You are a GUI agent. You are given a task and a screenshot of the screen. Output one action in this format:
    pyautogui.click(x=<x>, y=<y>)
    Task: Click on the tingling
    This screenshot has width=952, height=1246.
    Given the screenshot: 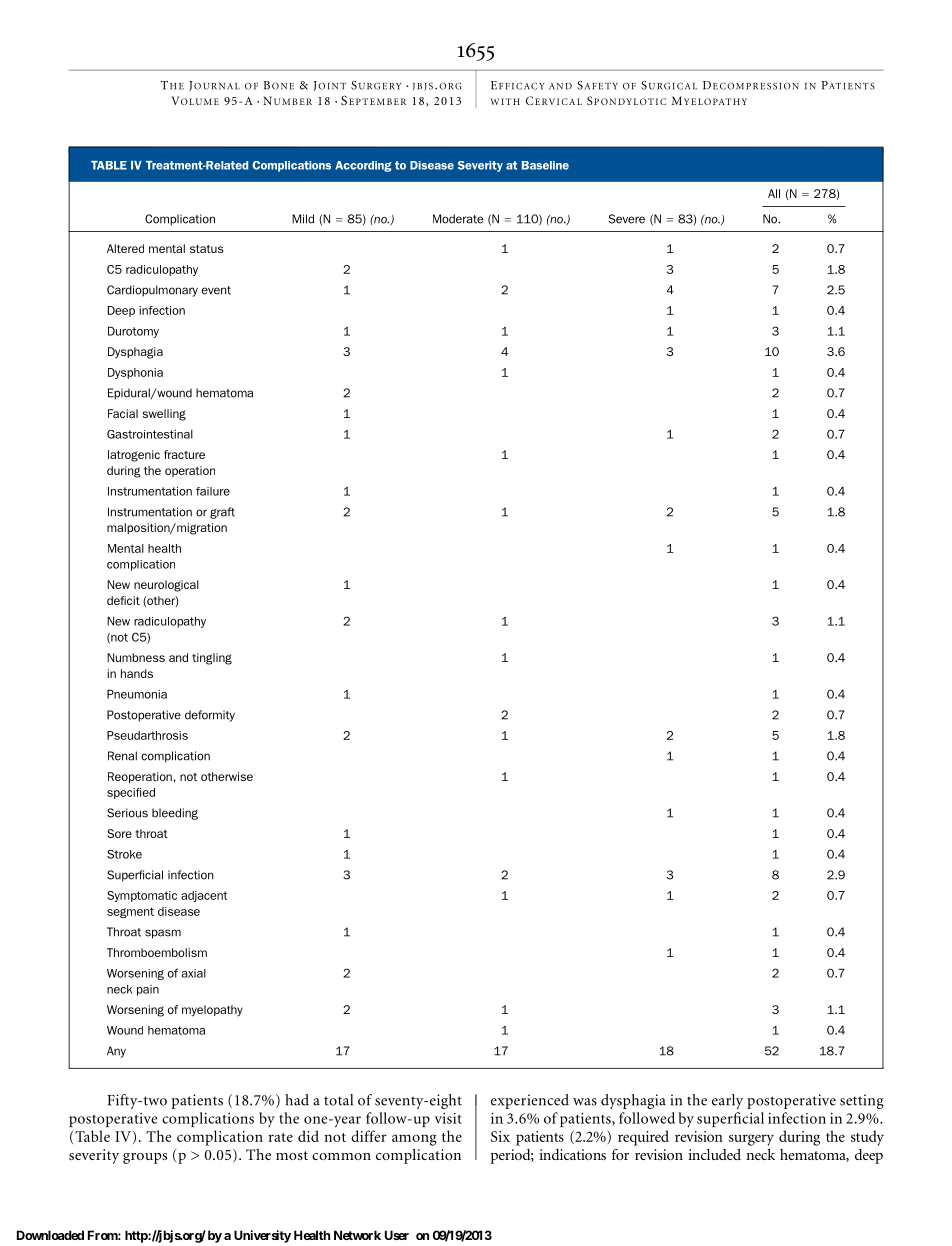 What is the action you would take?
    pyautogui.click(x=212, y=659)
